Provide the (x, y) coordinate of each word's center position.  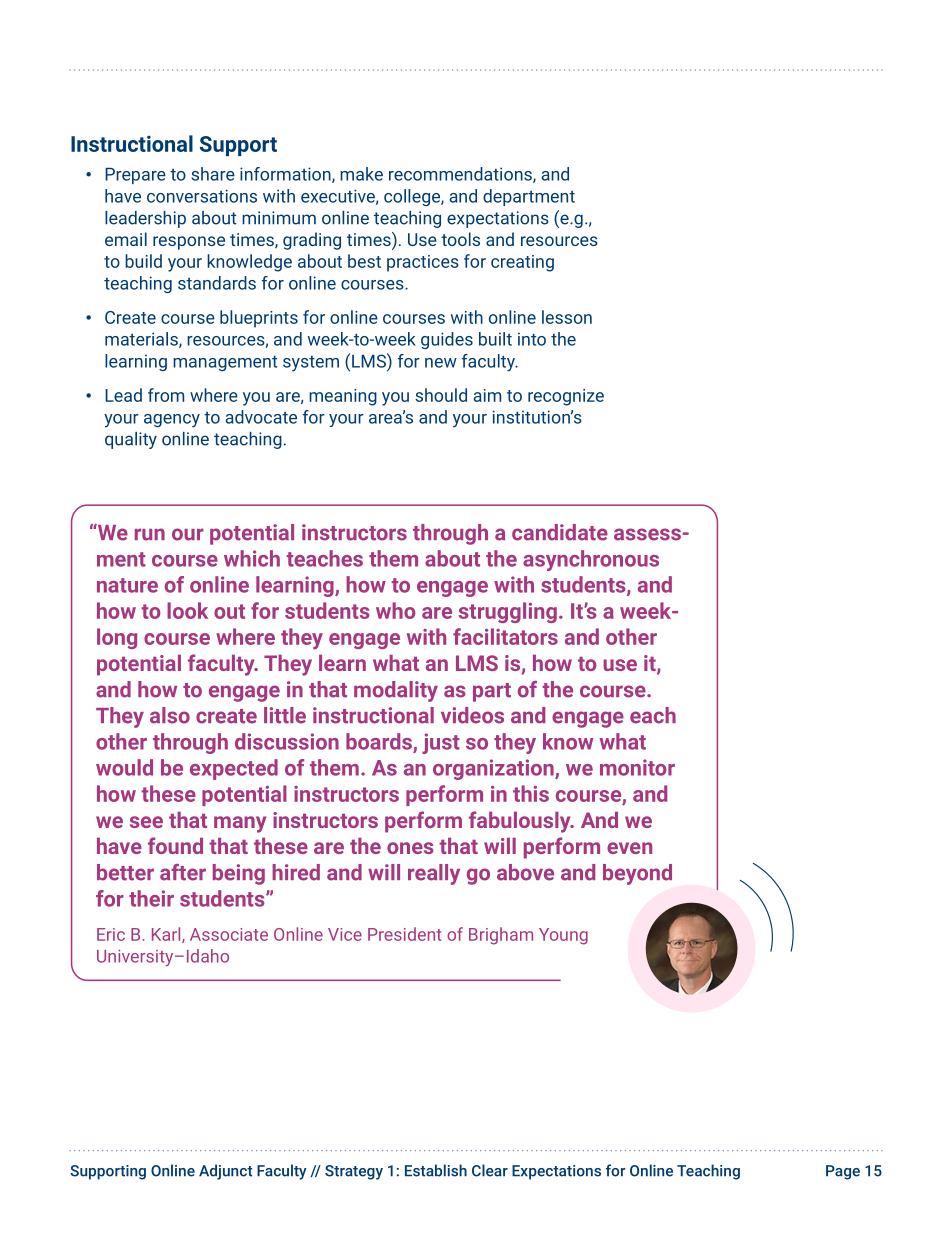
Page (843, 1172)
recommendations (461, 175)
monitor (637, 767)
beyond (637, 874)
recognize (566, 397)
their (151, 898)
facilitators (505, 636)
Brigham (501, 936)
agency (172, 421)
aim (487, 395)
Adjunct (226, 1172)
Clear (490, 1170)
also (170, 715)
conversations (202, 196)
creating (522, 263)
